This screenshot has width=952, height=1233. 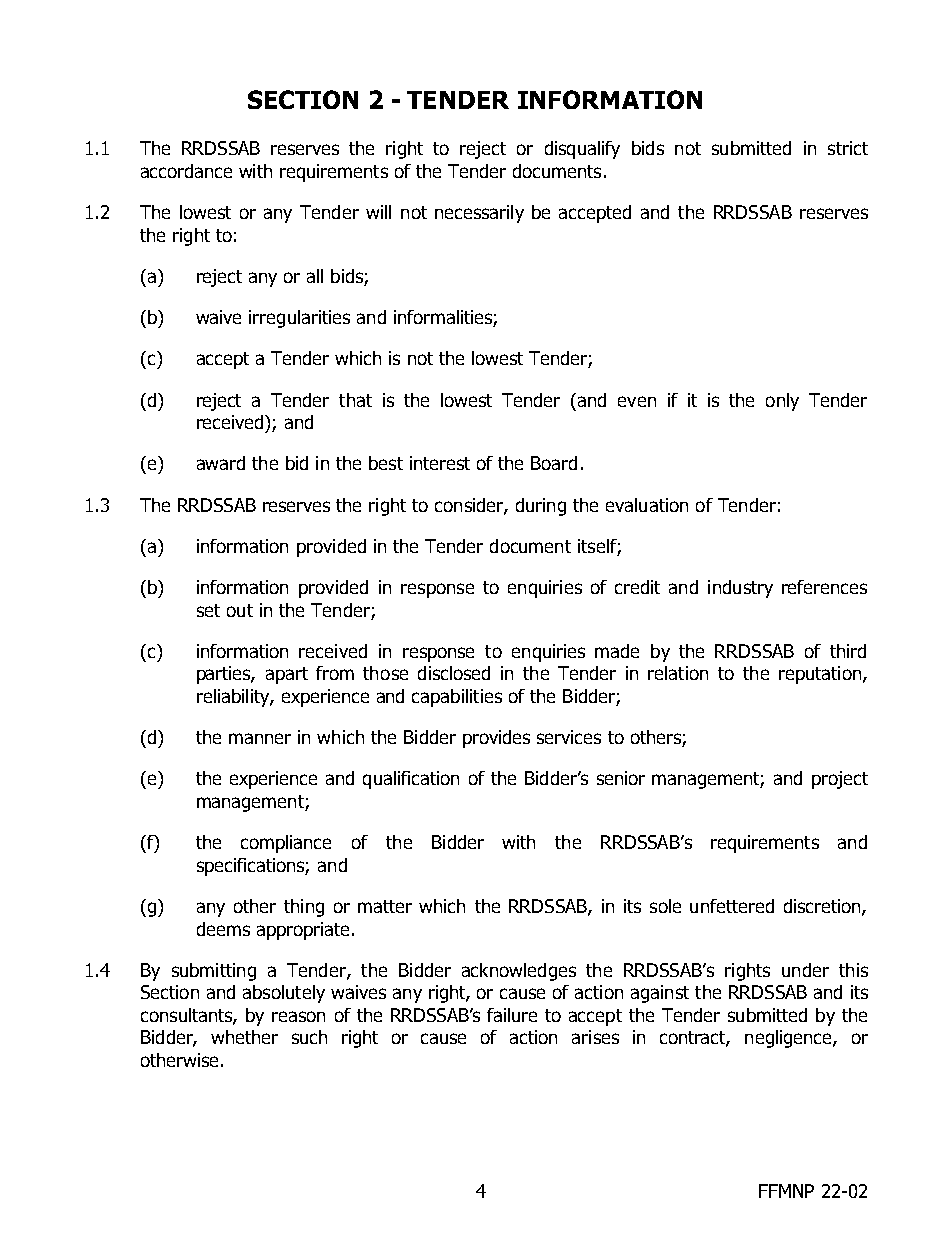 What do you see at coordinates (186, 171) in the screenshot?
I see `accordance` at bounding box center [186, 171].
